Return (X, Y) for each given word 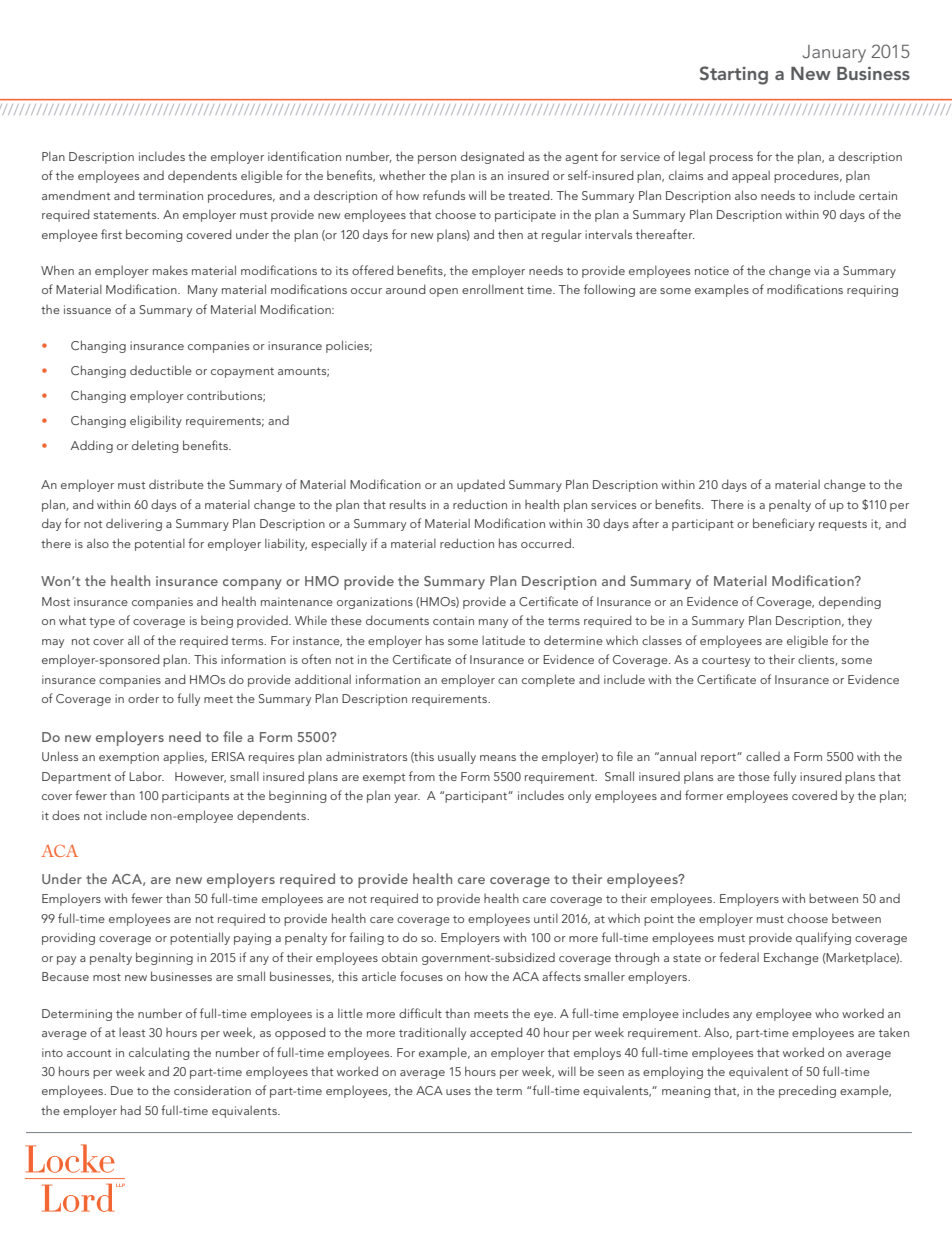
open (443, 292)
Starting (734, 75)
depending (850, 602)
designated (492, 157)
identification (304, 156)
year (407, 798)
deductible (161, 370)
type (102, 622)
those (754, 776)
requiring (872, 291)
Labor (146, 776)
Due (122, 1090)
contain (453, 620)
